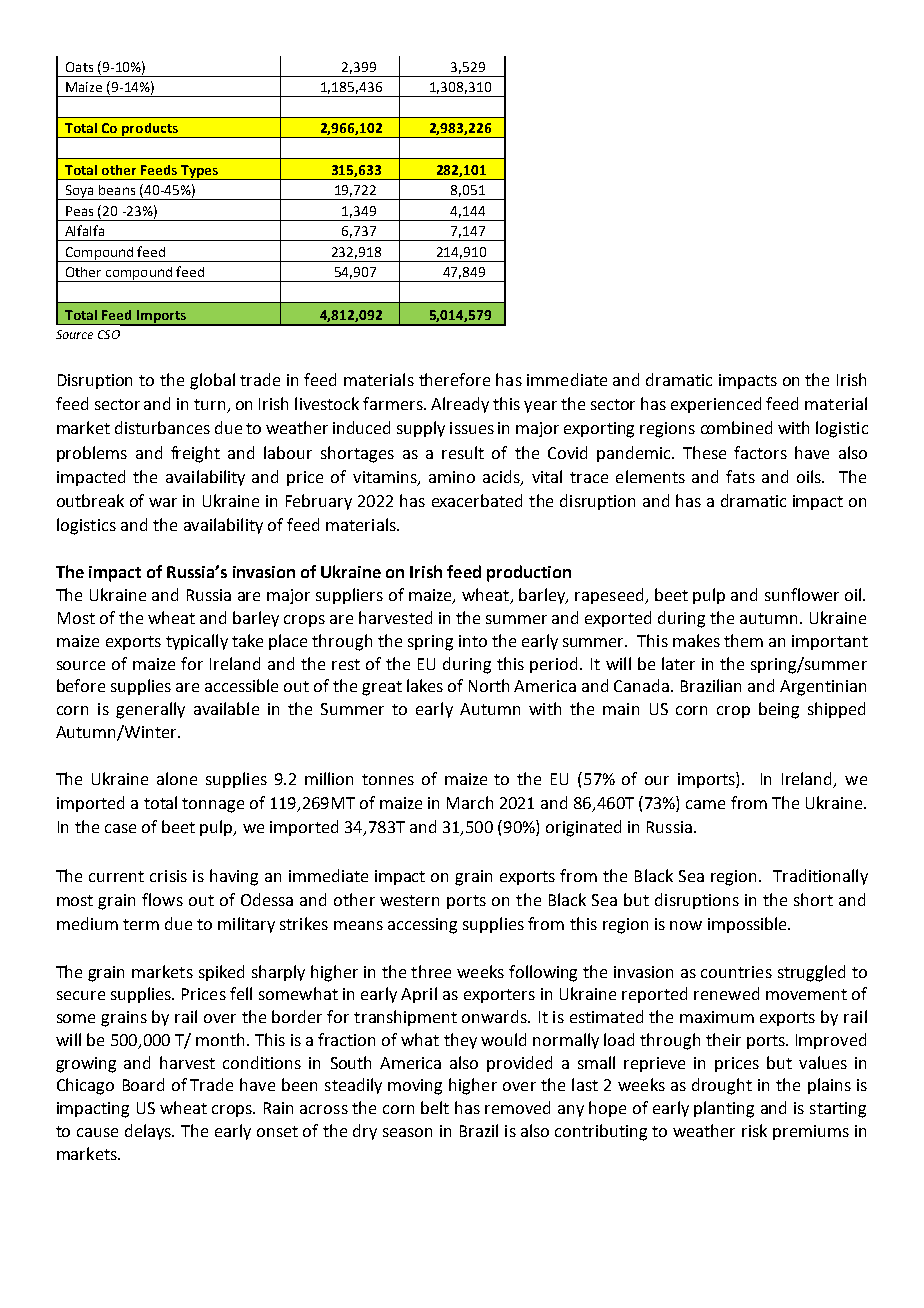  Describe the element at coordinates (724, 1109) in the document. I see `planting` at that location.
